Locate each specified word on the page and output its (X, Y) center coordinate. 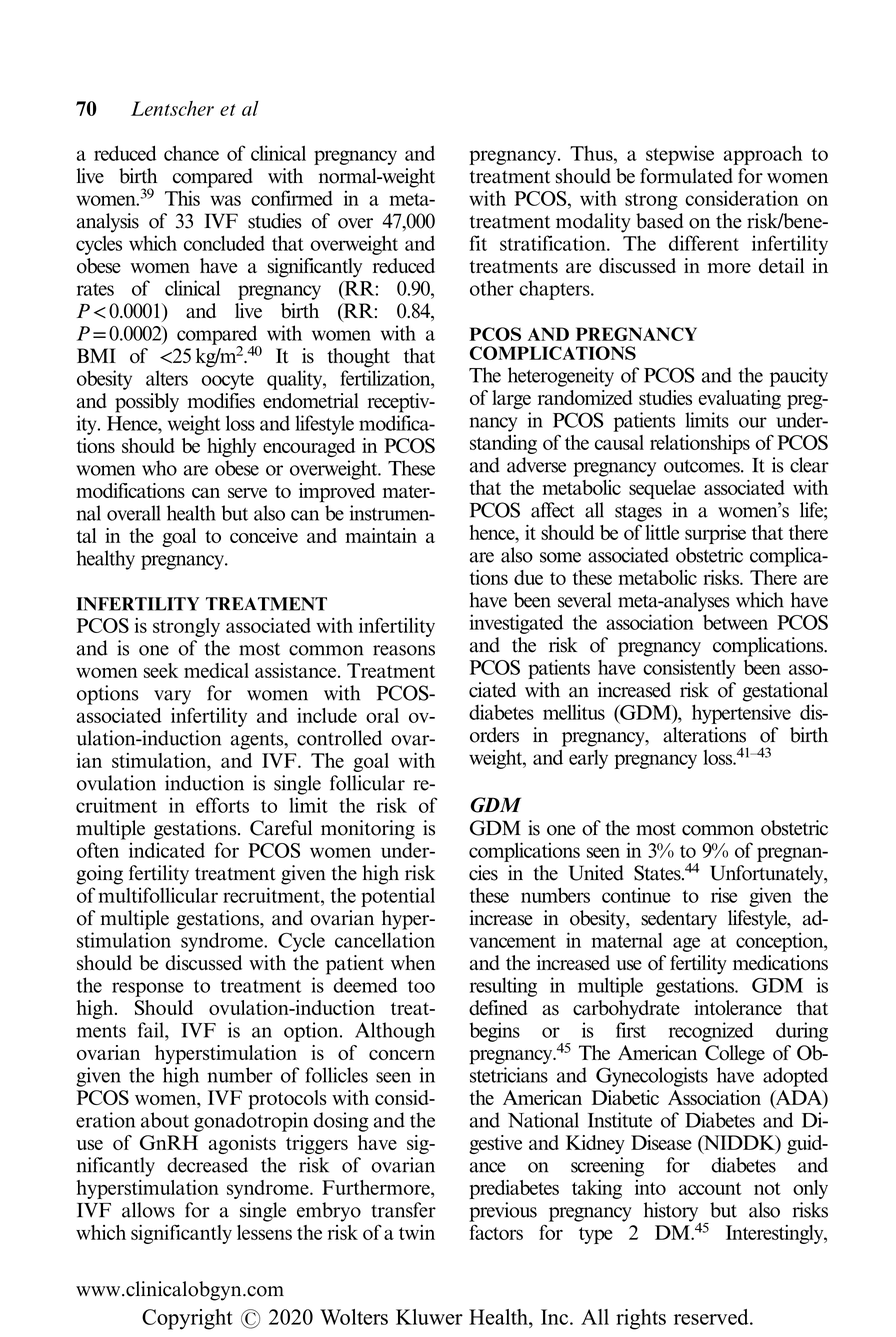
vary (172, 697)
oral (382, 715)
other (492, 288)
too (421, 986)
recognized (711, 1032)
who (159, 468)
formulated (686, 176)
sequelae (662, 489)
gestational (785, 692)
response (148, 989)
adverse (536, 465)
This (182, 198)
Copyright (187, 1319)
